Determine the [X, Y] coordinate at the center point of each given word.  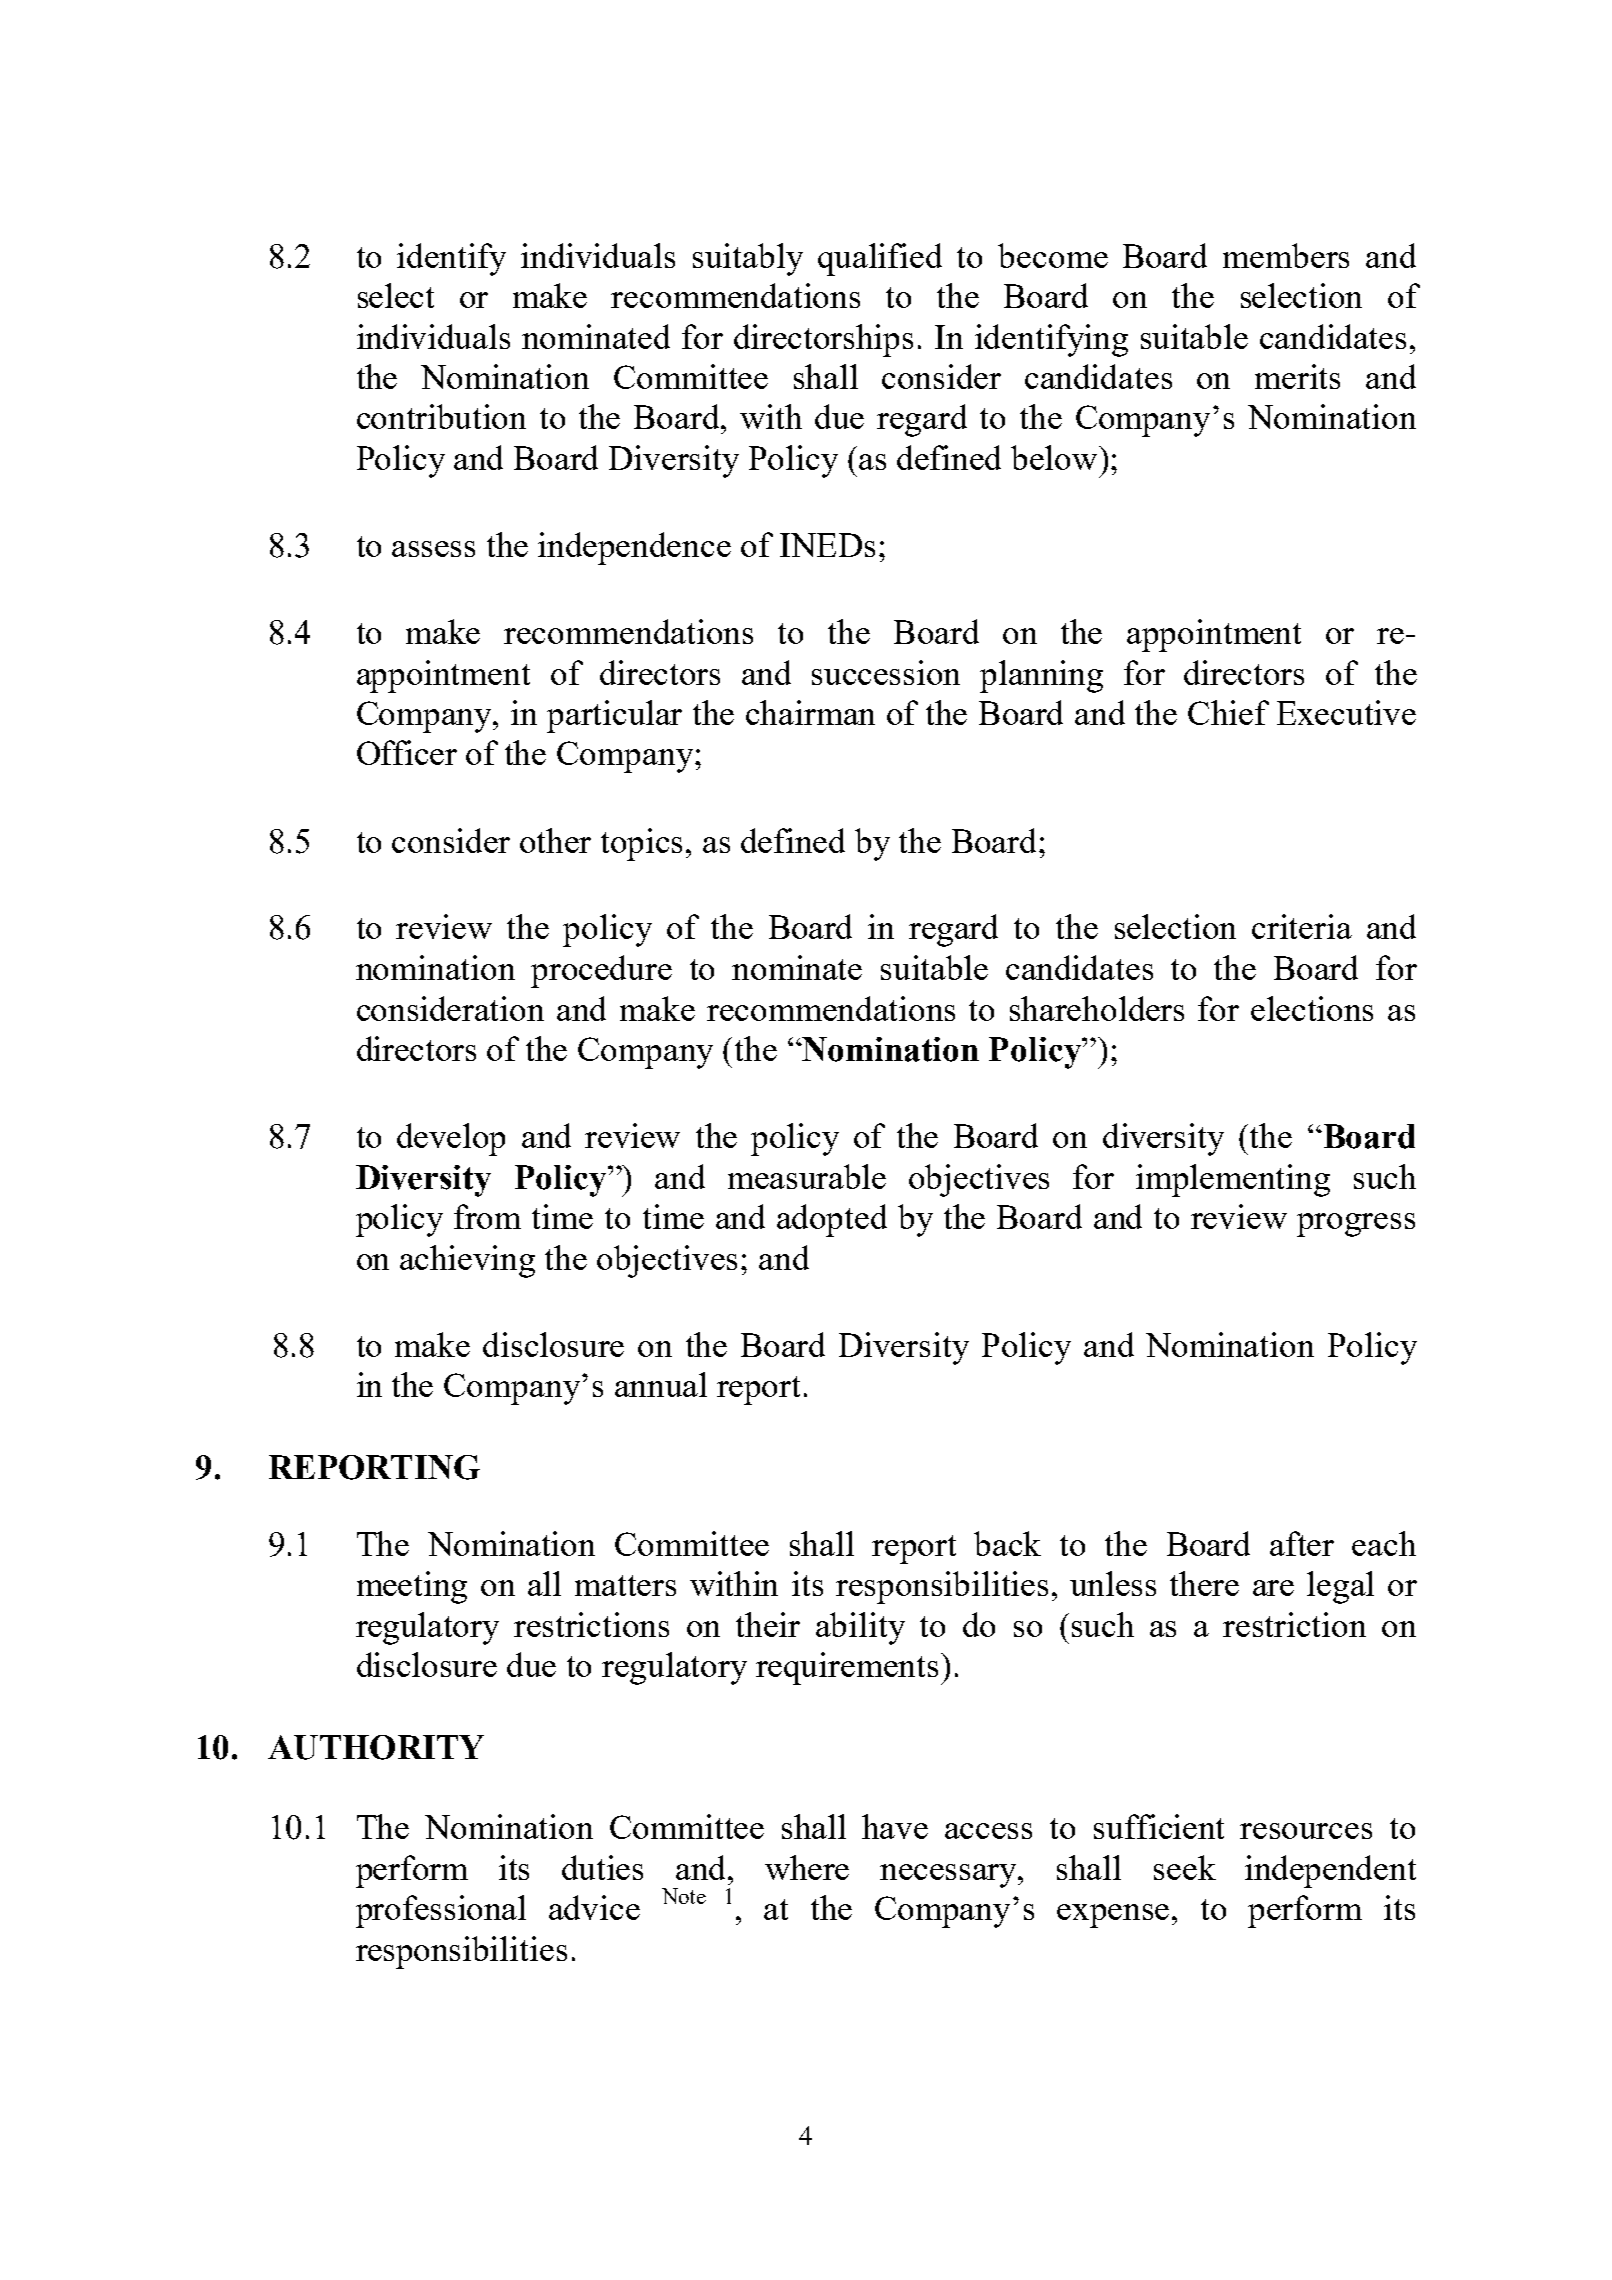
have [895, 1826]
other [555, 840]
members [1286, 255]
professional [441, 1911]
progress [1356, 1225]
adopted [832, 1220]
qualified [880, 259]
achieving [467, 1261]
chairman [810, 712]
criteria [1302, 926]
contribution [441, 416]
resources [1306, 1831]
